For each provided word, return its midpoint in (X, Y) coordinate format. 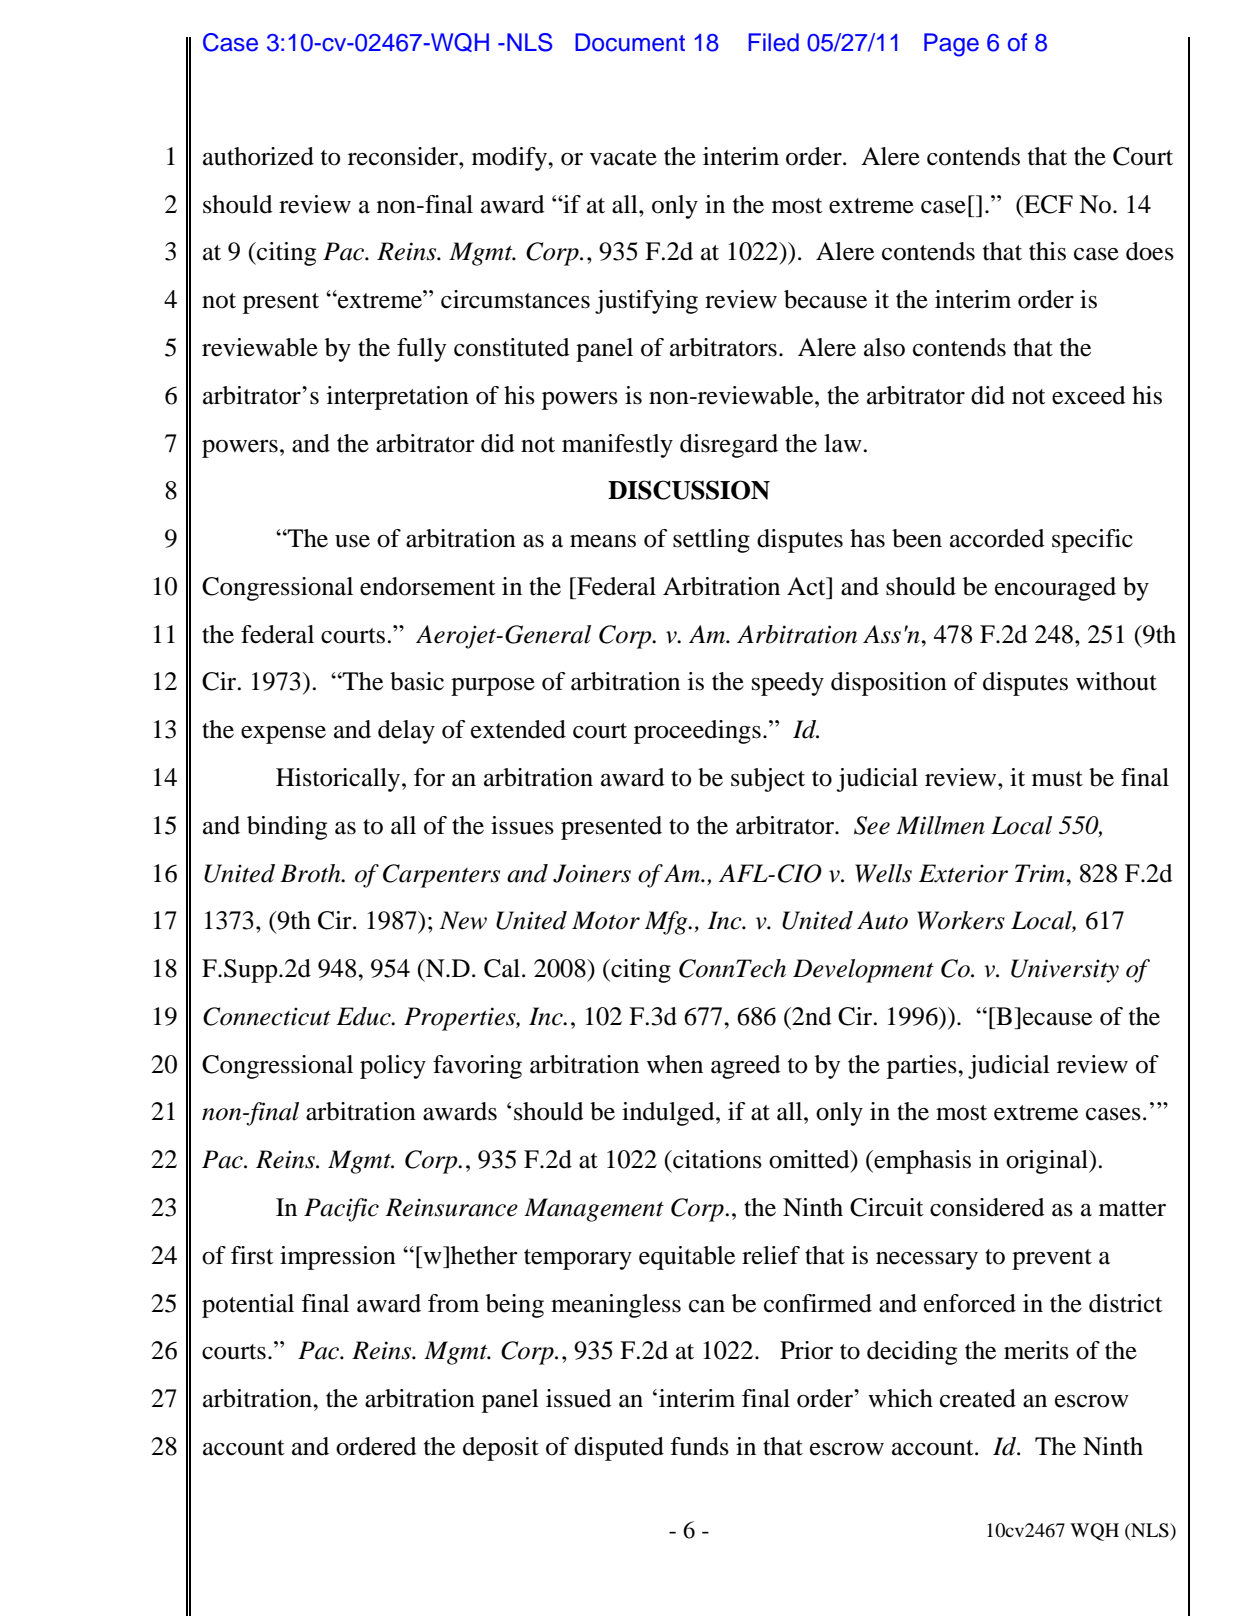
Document (630, 42)
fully (421, 350)
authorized (258, 156)
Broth (311, 873)
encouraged (1055, 589)
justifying (646, 302)
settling (711, 541)
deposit (501, 1449)
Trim (1041, 873)
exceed (1089, 395)
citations (716, 1159)
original (1048, 1162)
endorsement (428, 586)
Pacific (341, 1210)
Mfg (667, 923)
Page (951, 45)
